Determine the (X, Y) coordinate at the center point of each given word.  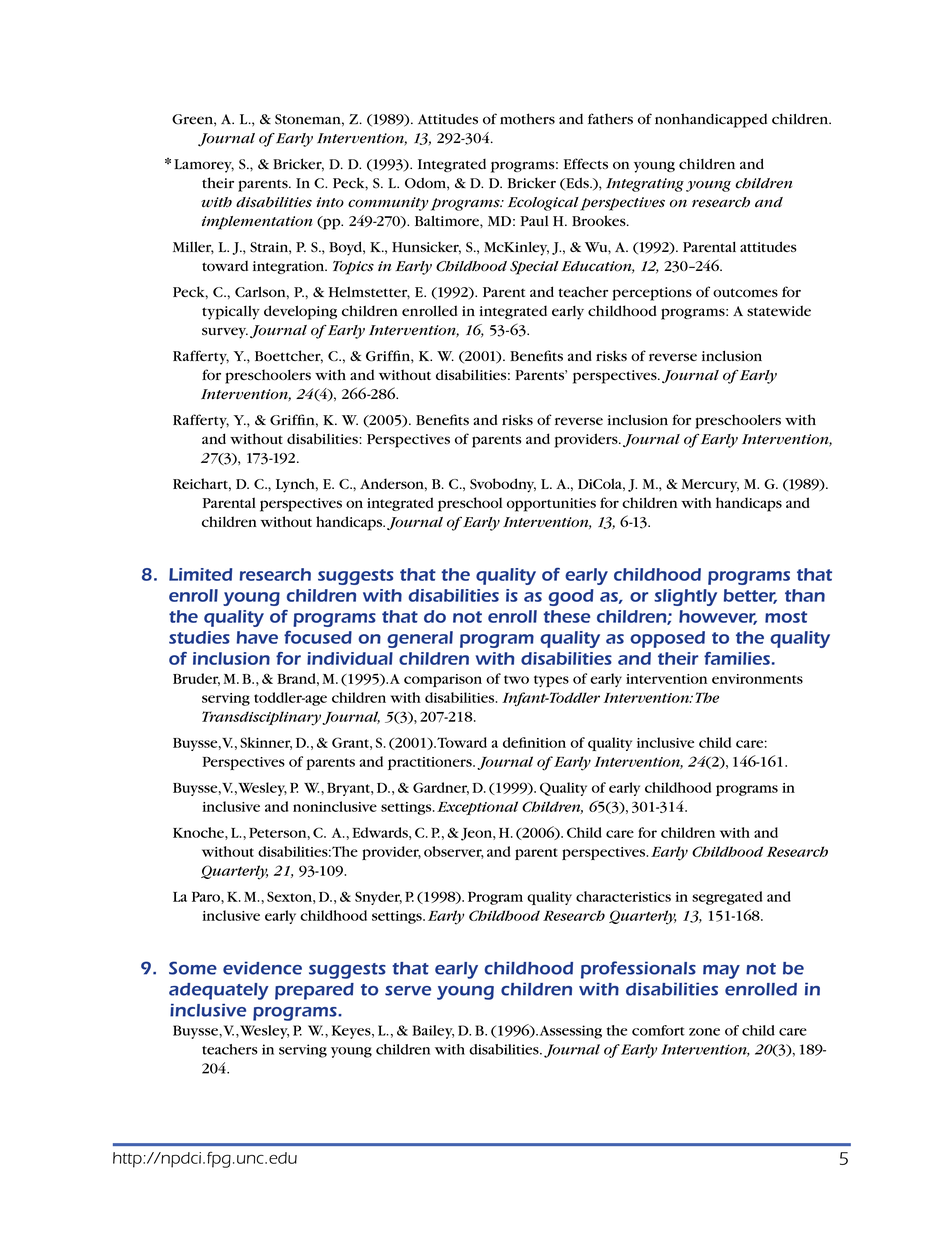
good (571, 597)
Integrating (645, 185)
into (330, 202)
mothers (527, 119)
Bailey (433, 1032)
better (750, 596)
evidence (262, 968)
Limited (200, 574)
